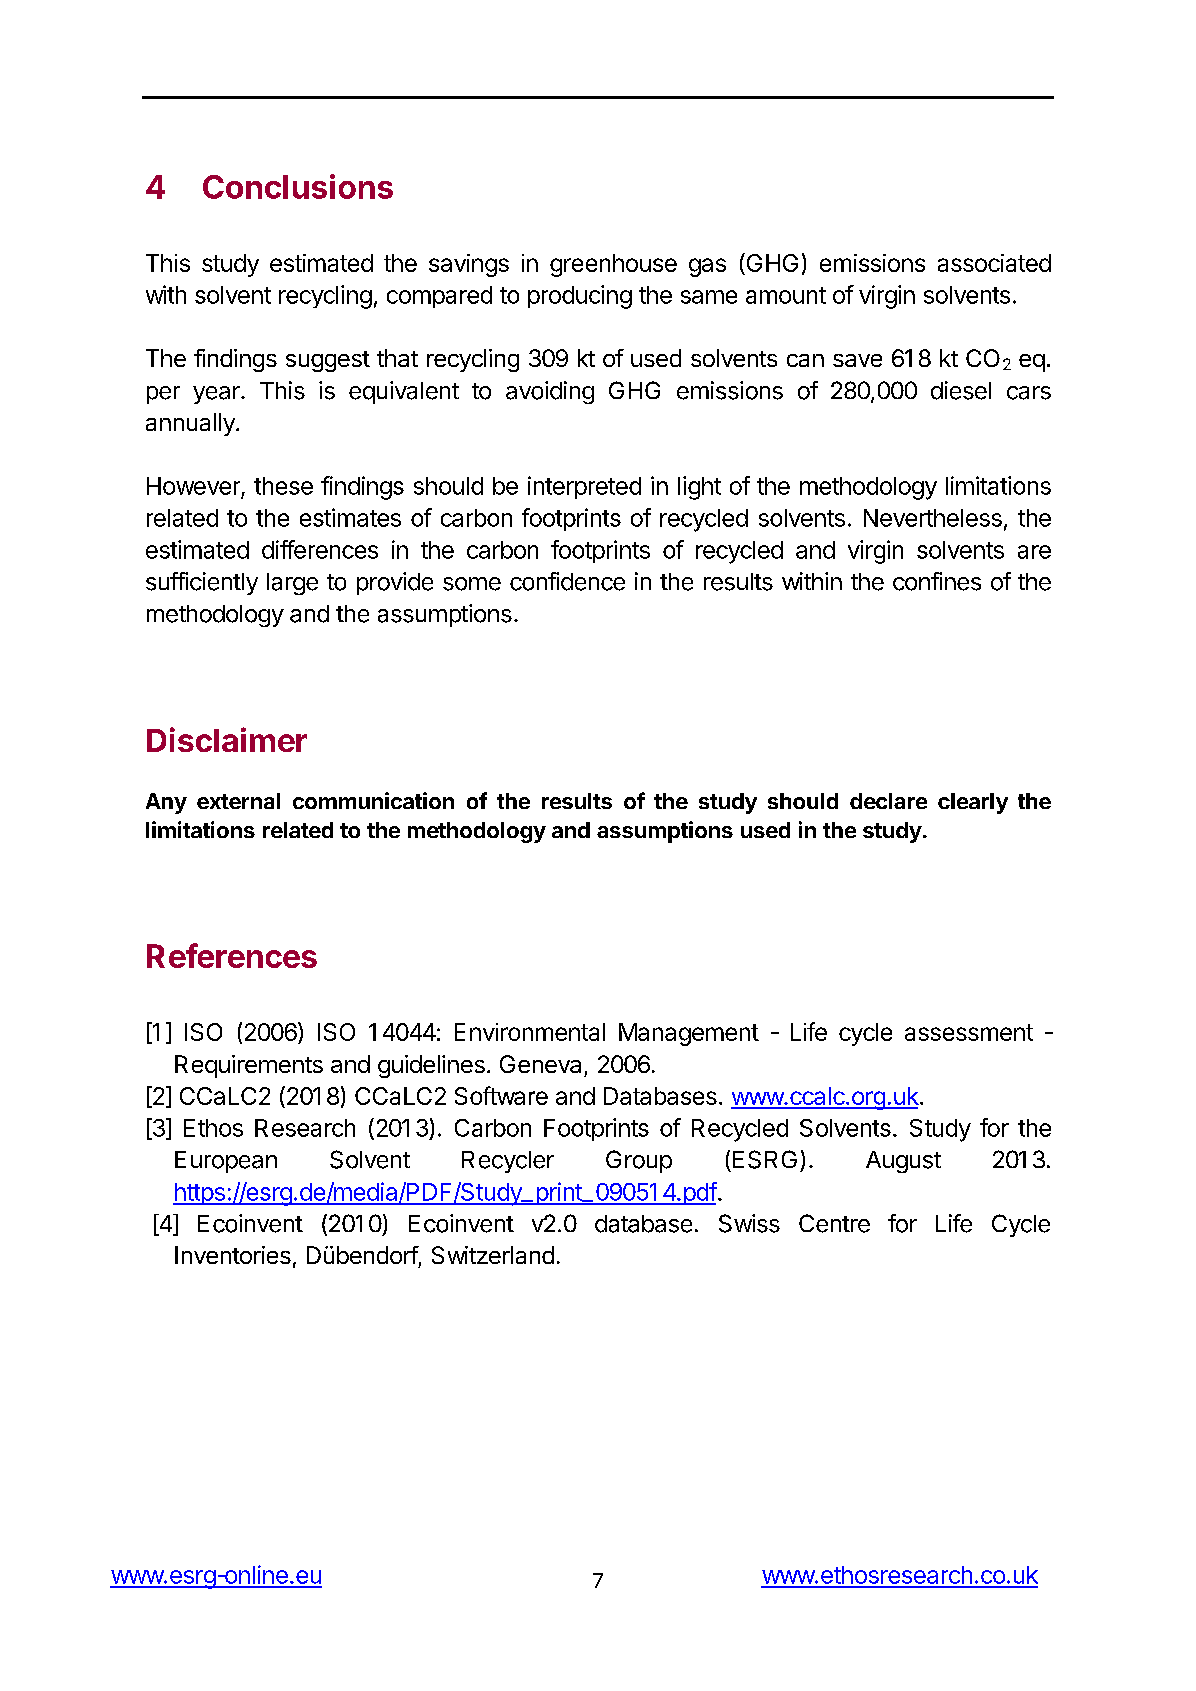 Image resolution: width=1196 pixels, height=1691 pixels. Describe the element at coordinates (584, 487) in the screenshot. I see `interpreted` at that location.
